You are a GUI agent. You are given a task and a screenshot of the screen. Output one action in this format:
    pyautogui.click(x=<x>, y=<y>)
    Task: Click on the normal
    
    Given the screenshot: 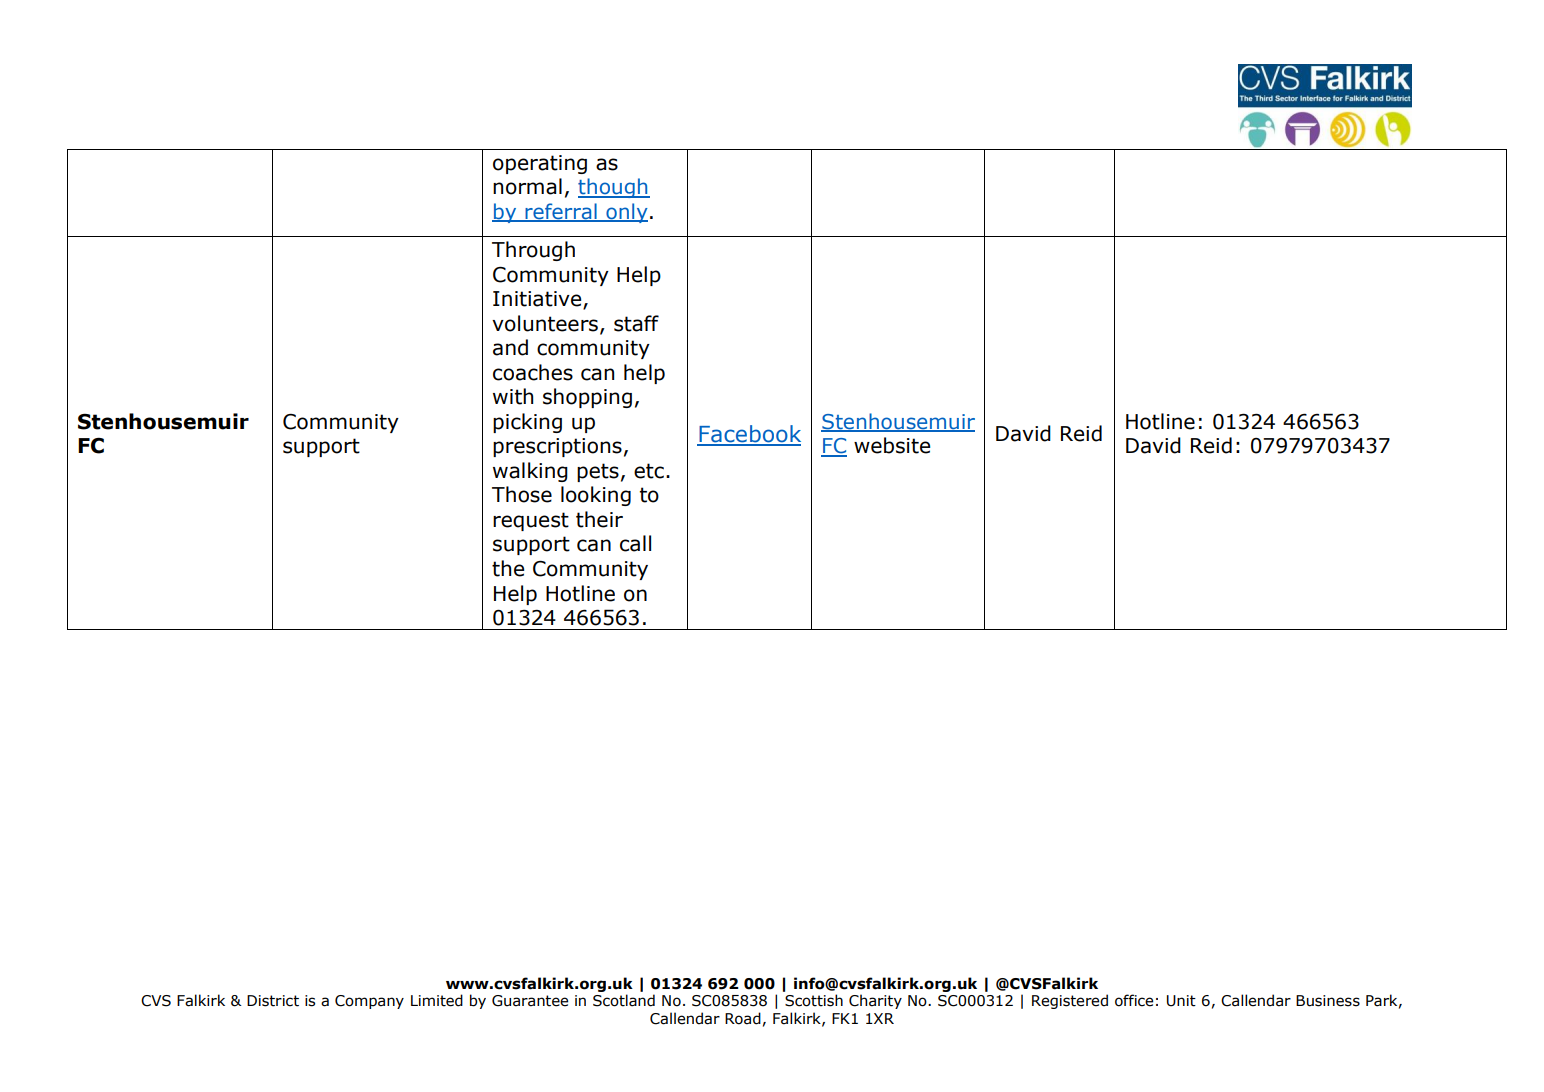 What is the action you would take?
    pyautogui.click(x=527, y=186)
